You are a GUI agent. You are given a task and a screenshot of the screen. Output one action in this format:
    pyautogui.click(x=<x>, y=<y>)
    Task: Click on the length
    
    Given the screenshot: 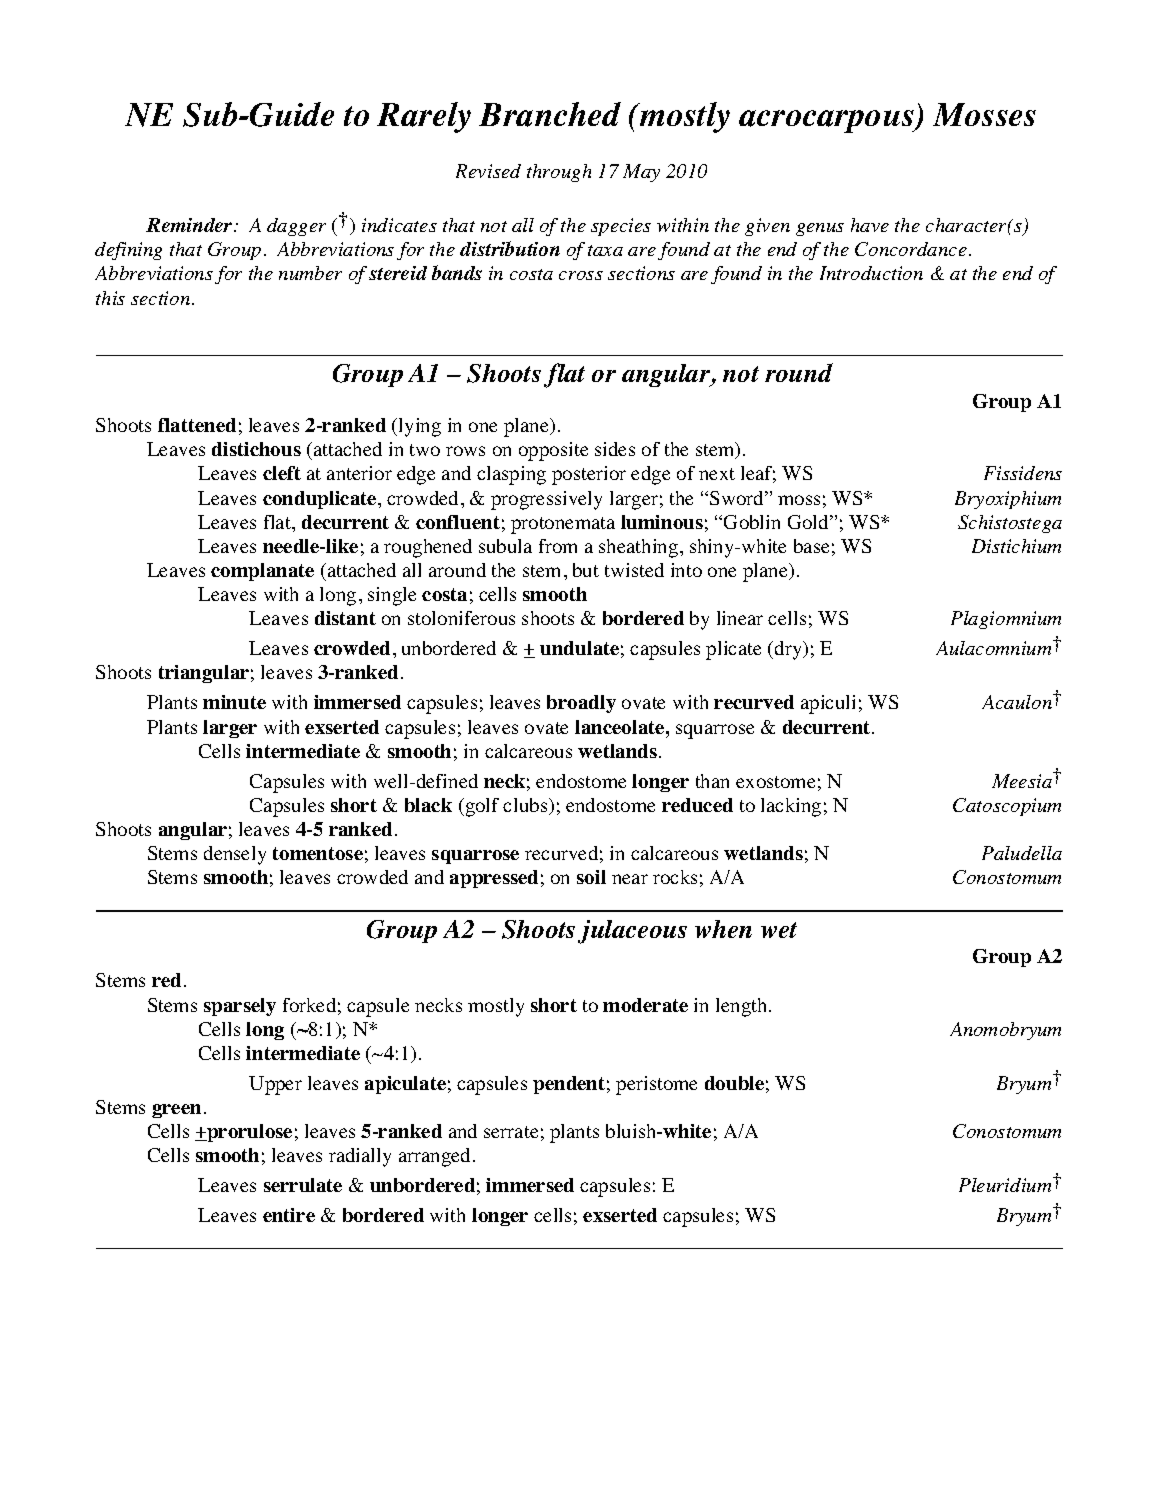 What is the action you would take?
    pyautogui.click(x=743, y=1007)
